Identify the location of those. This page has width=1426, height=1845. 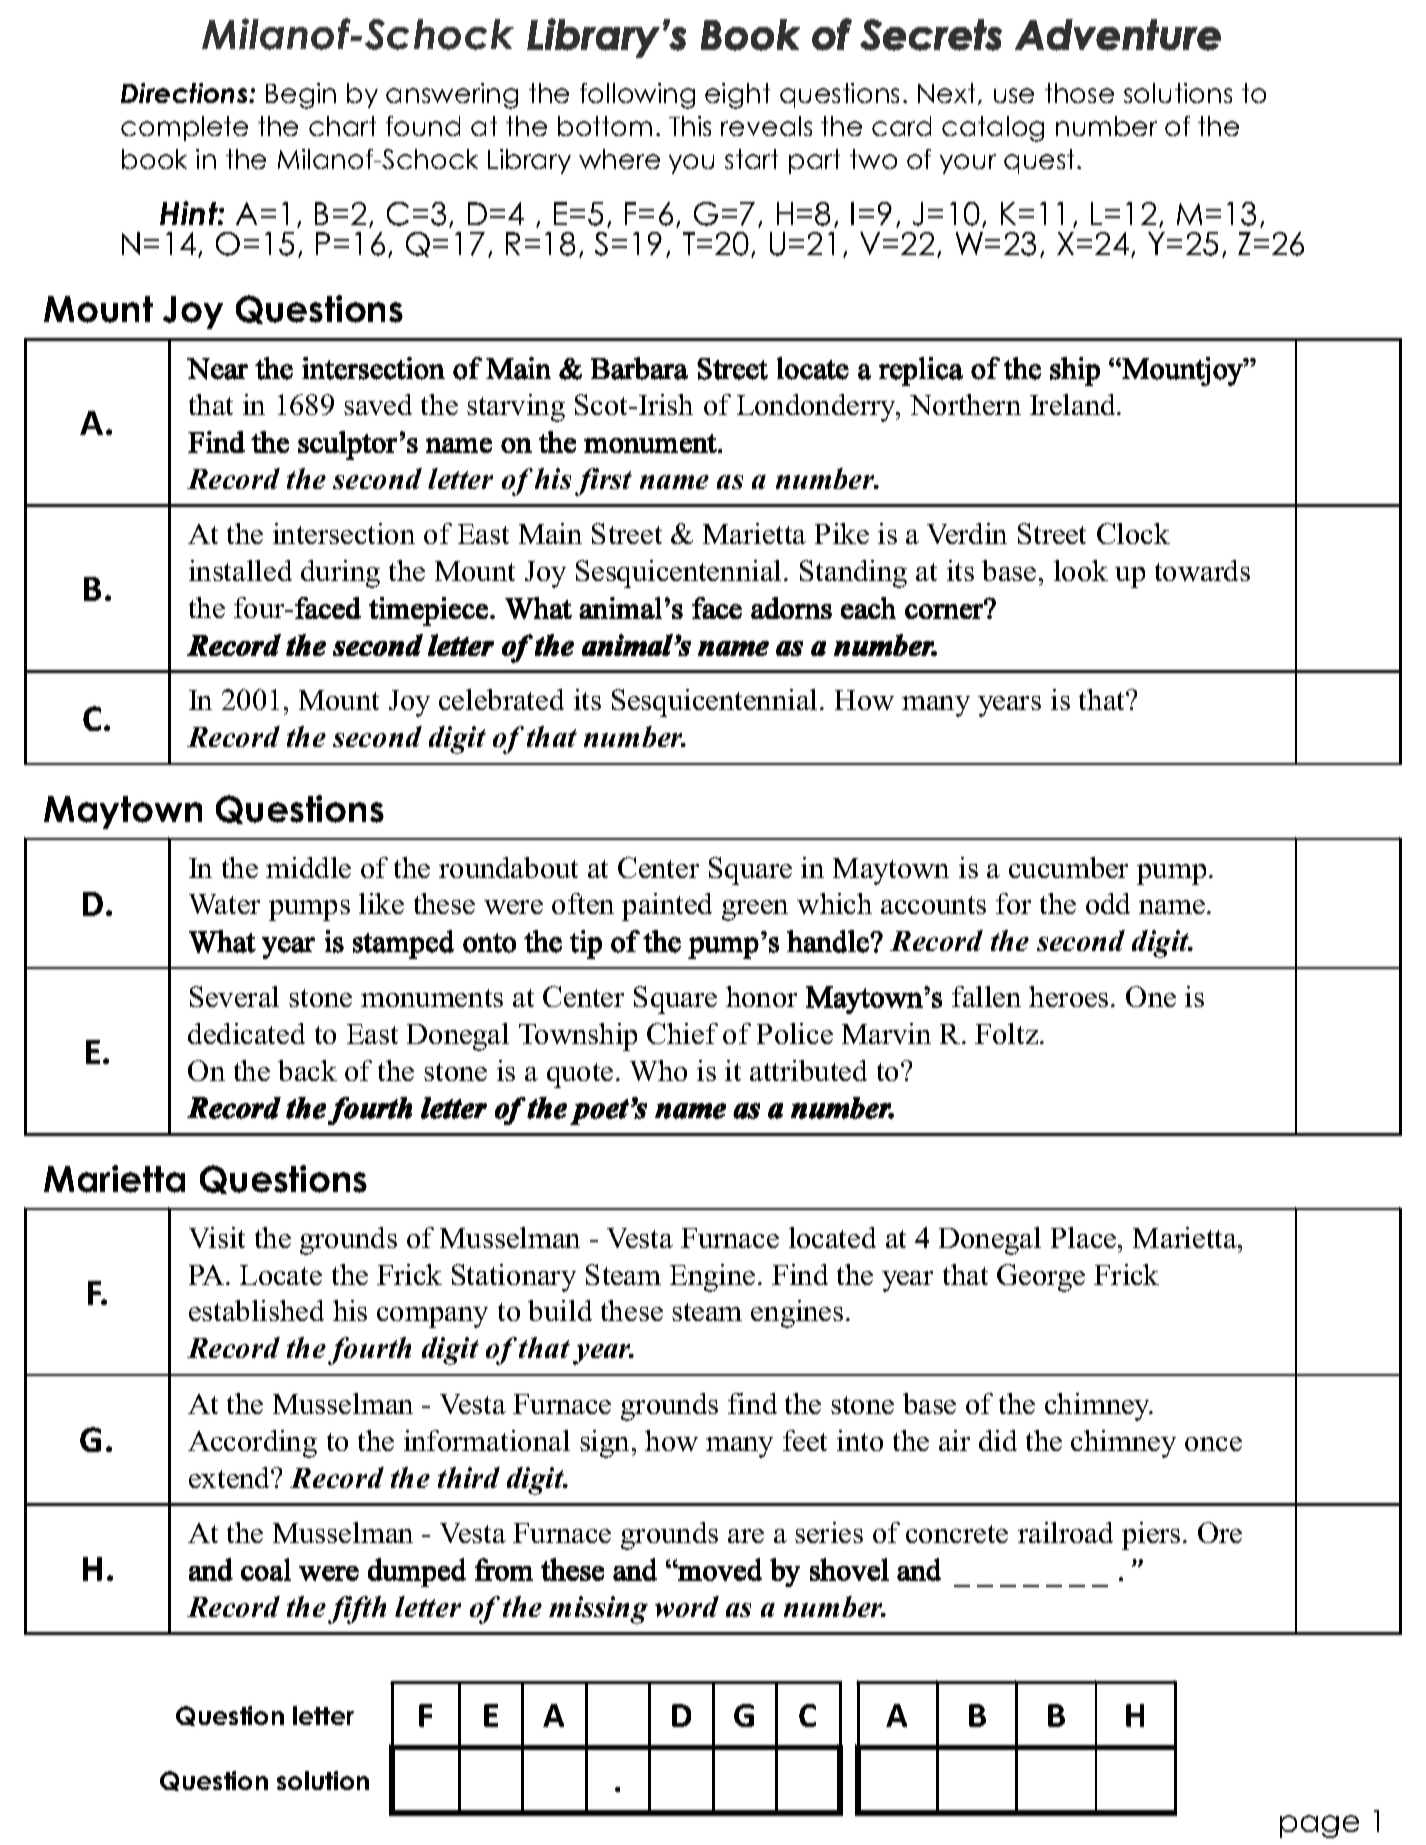
(1079, 93).
